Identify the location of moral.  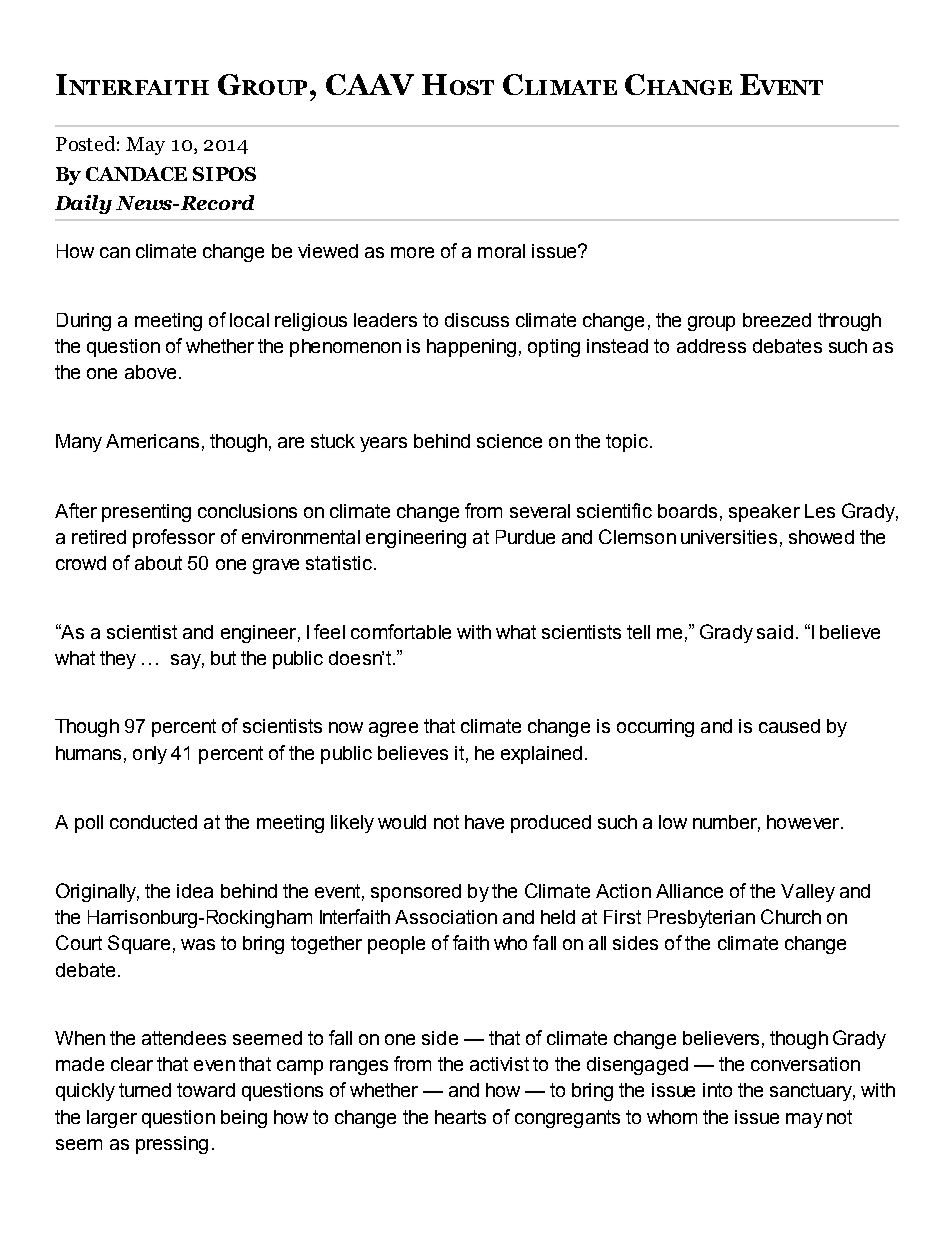
(501, 251).
